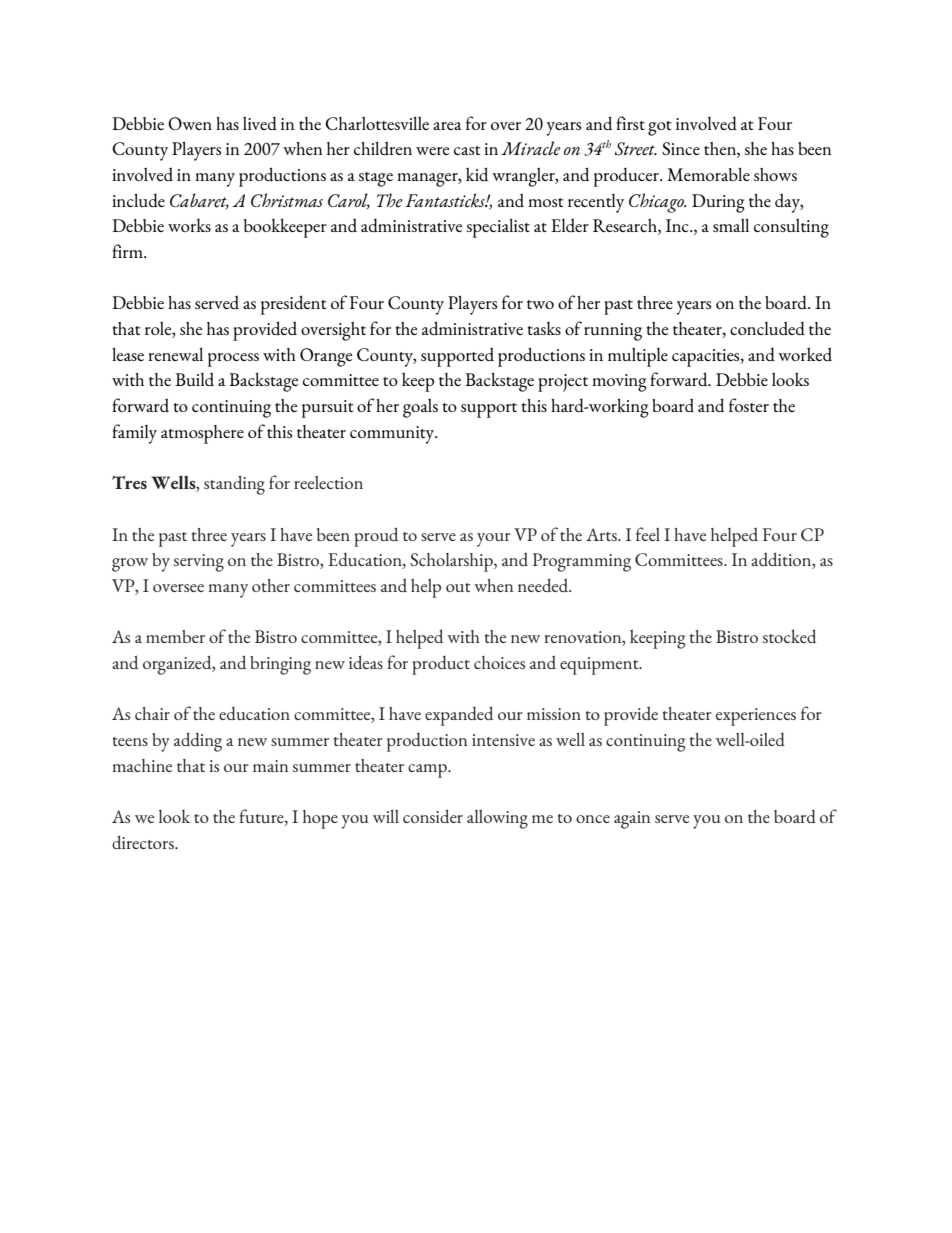 The image size is (952, 1233). I want to click on goals, so click(420, 408).
